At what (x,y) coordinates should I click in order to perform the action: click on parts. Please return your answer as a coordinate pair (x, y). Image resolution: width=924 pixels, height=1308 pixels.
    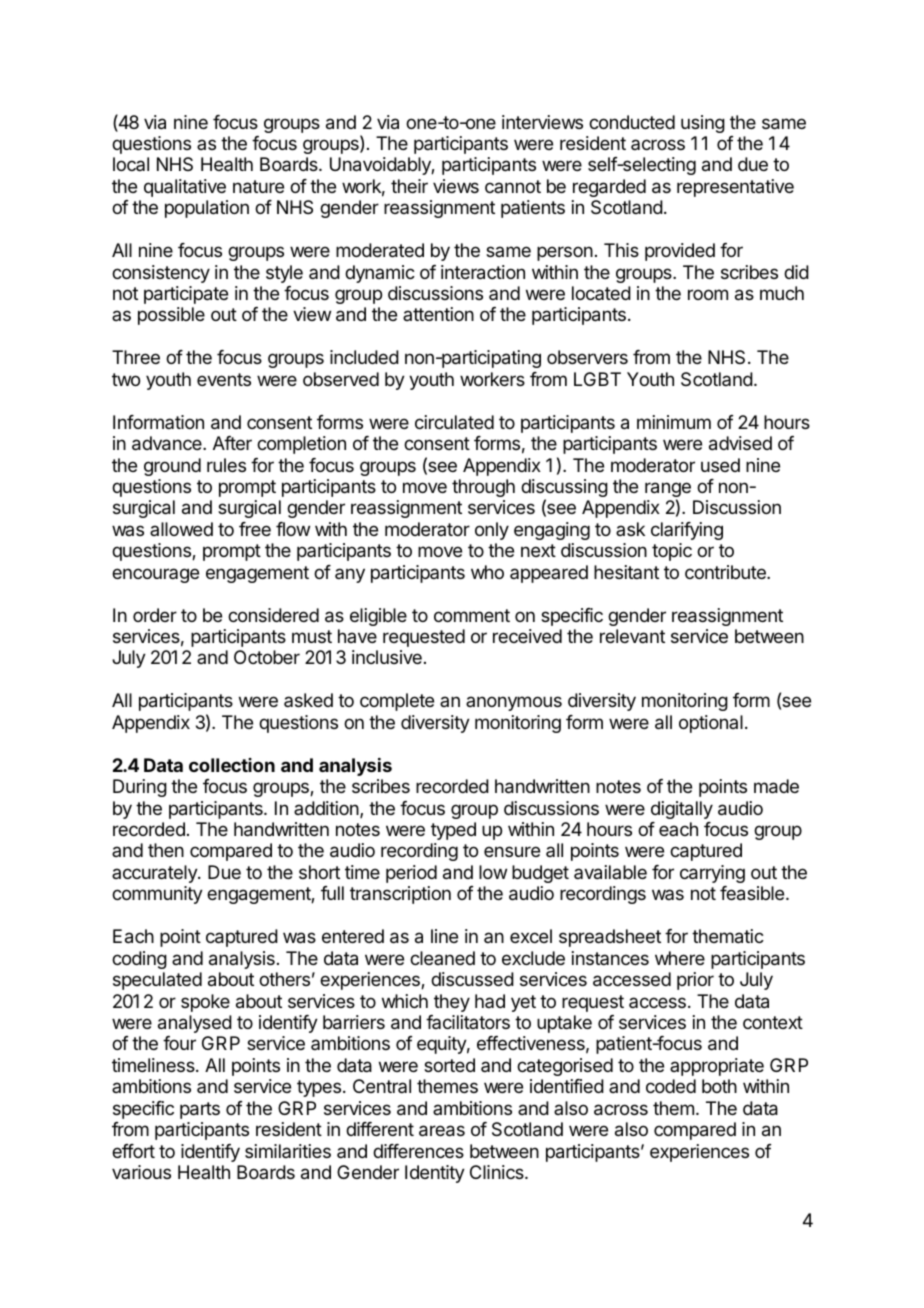
    Looking at the image, I should click on (200, 1110).
